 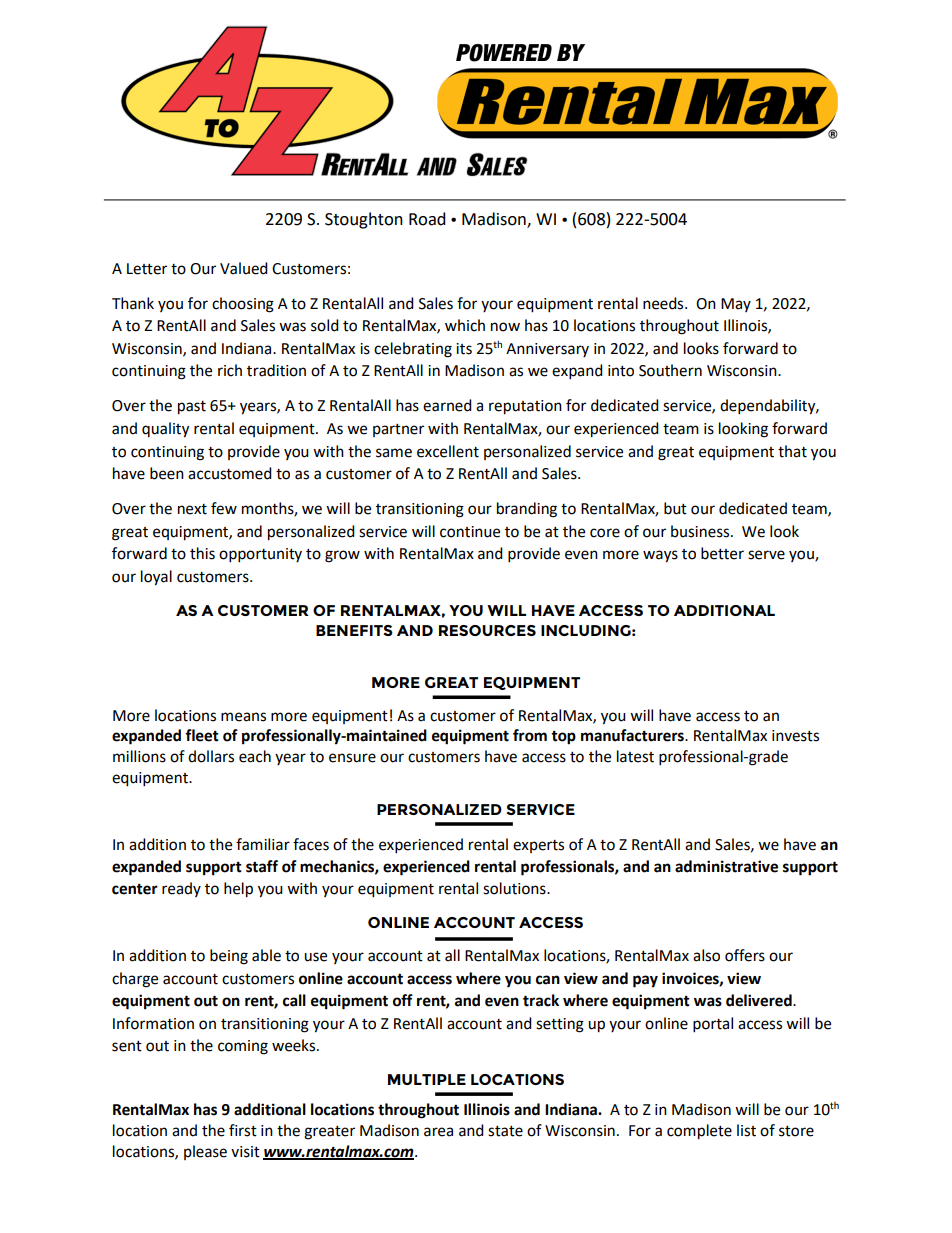 What do you see at coordinates (438, 1132) in the document?
I see `area` at bounding box center [438, 1132].
